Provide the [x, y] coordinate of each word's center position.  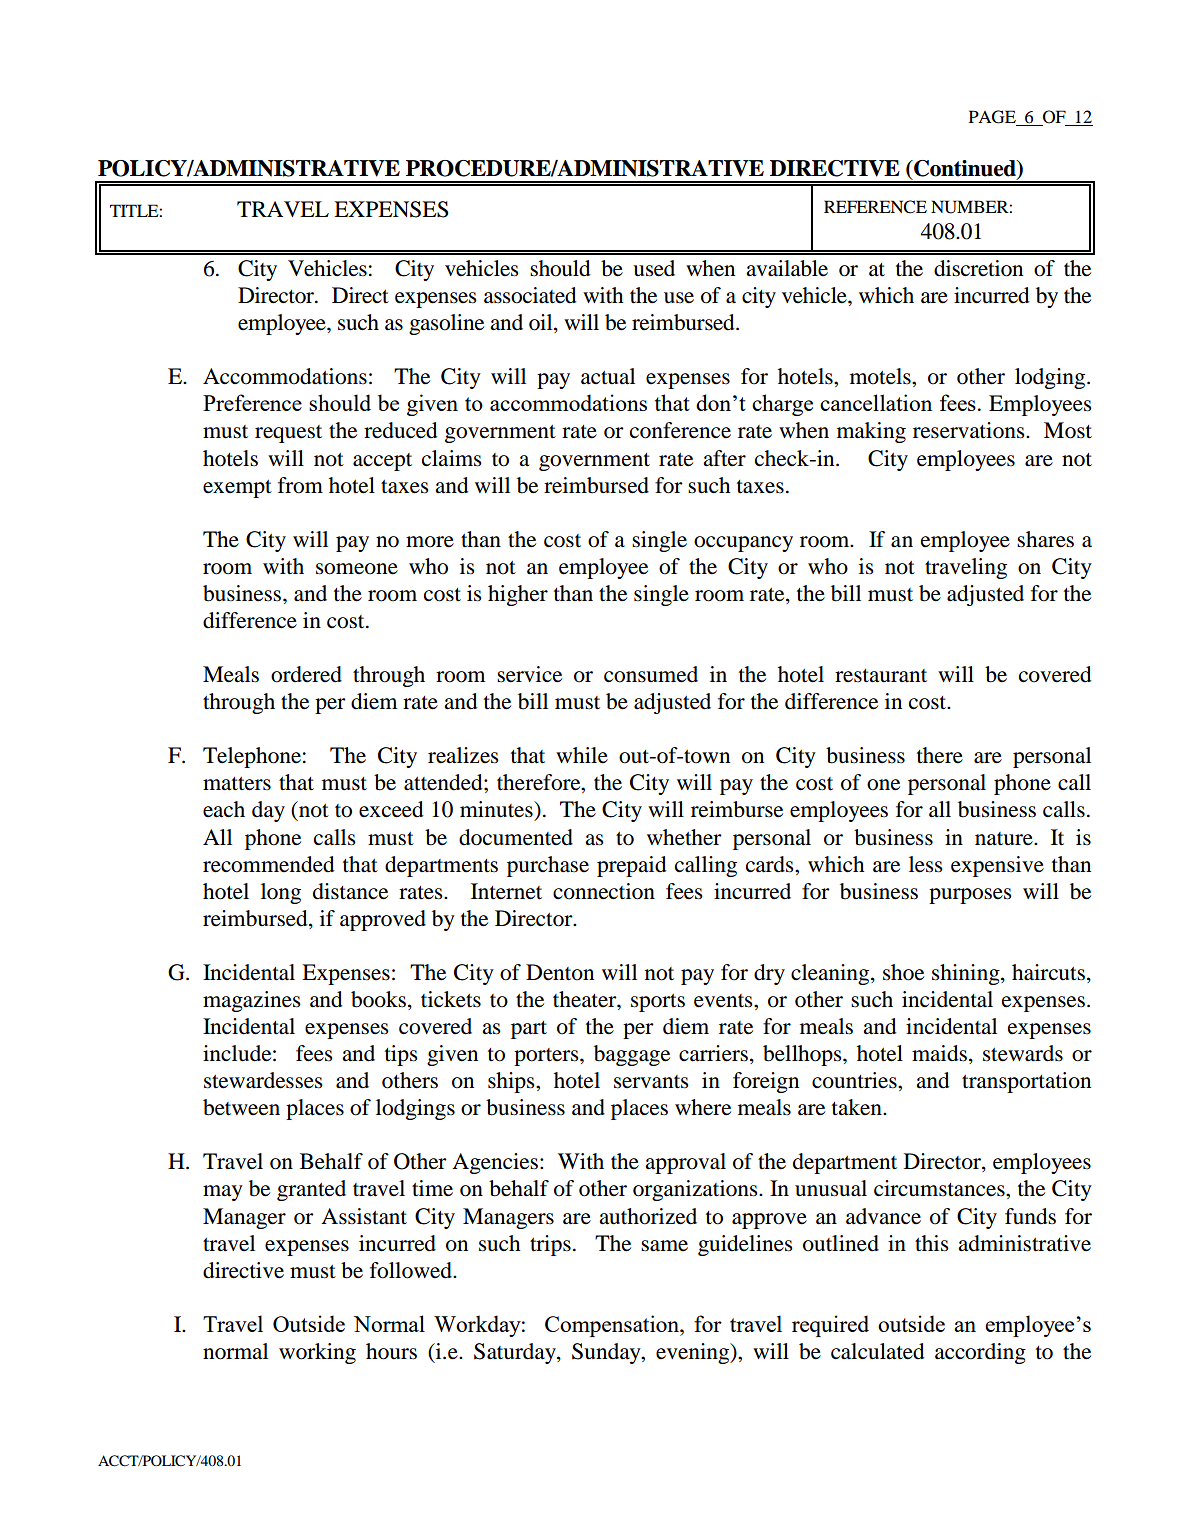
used [654, 268]
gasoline [446, 324]
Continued [965, 169]
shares [1045, 539]
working [317, 1353]
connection [604, 891]
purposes [970, 896]
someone [357, 569]
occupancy [743, 544]
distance [350, 891]
